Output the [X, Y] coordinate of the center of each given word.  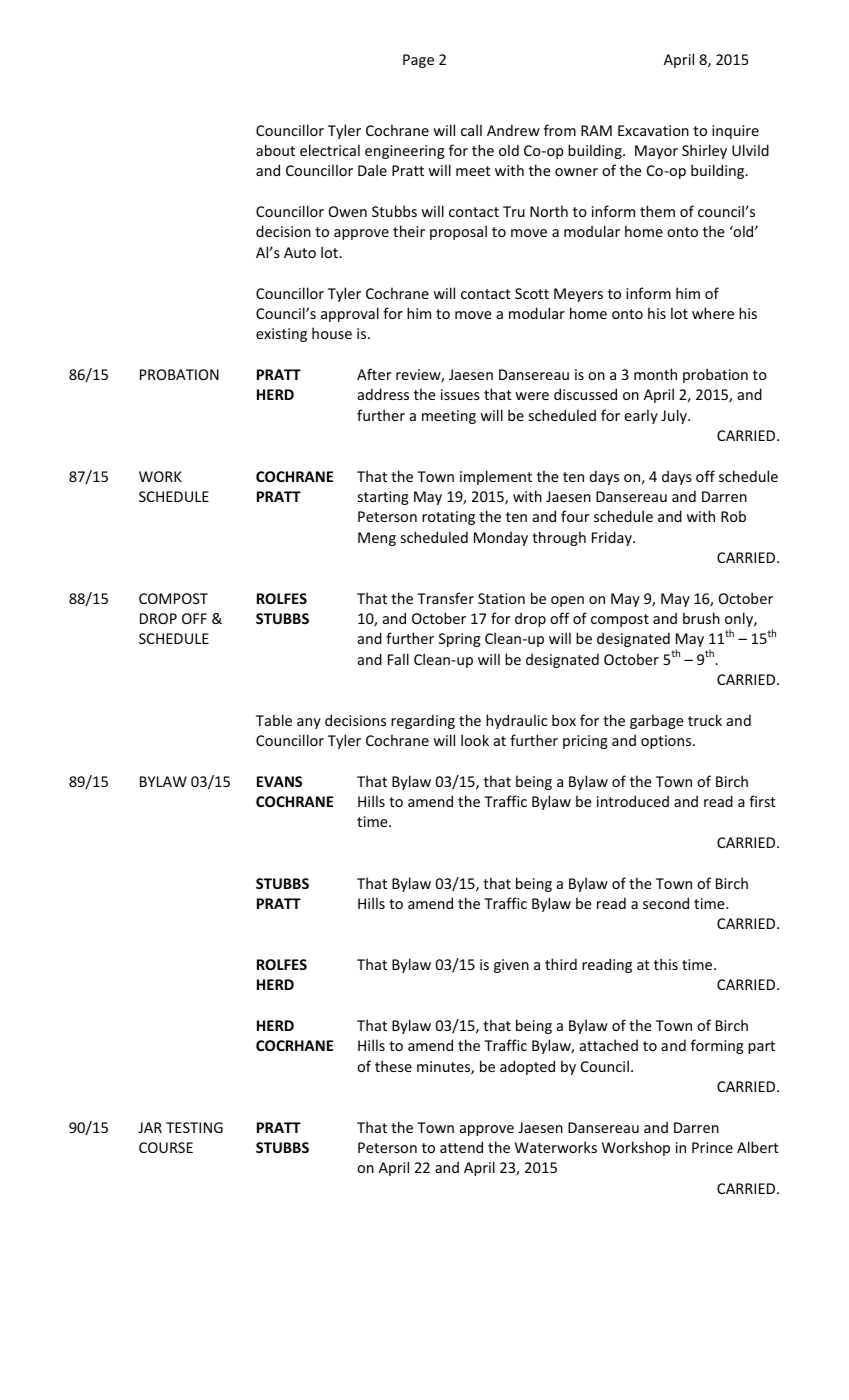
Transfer [445, 598]
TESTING [194, 1127]
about [275, 150]
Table [274, 720]
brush [701, 618]
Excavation [653, 130]
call [471, 130]
